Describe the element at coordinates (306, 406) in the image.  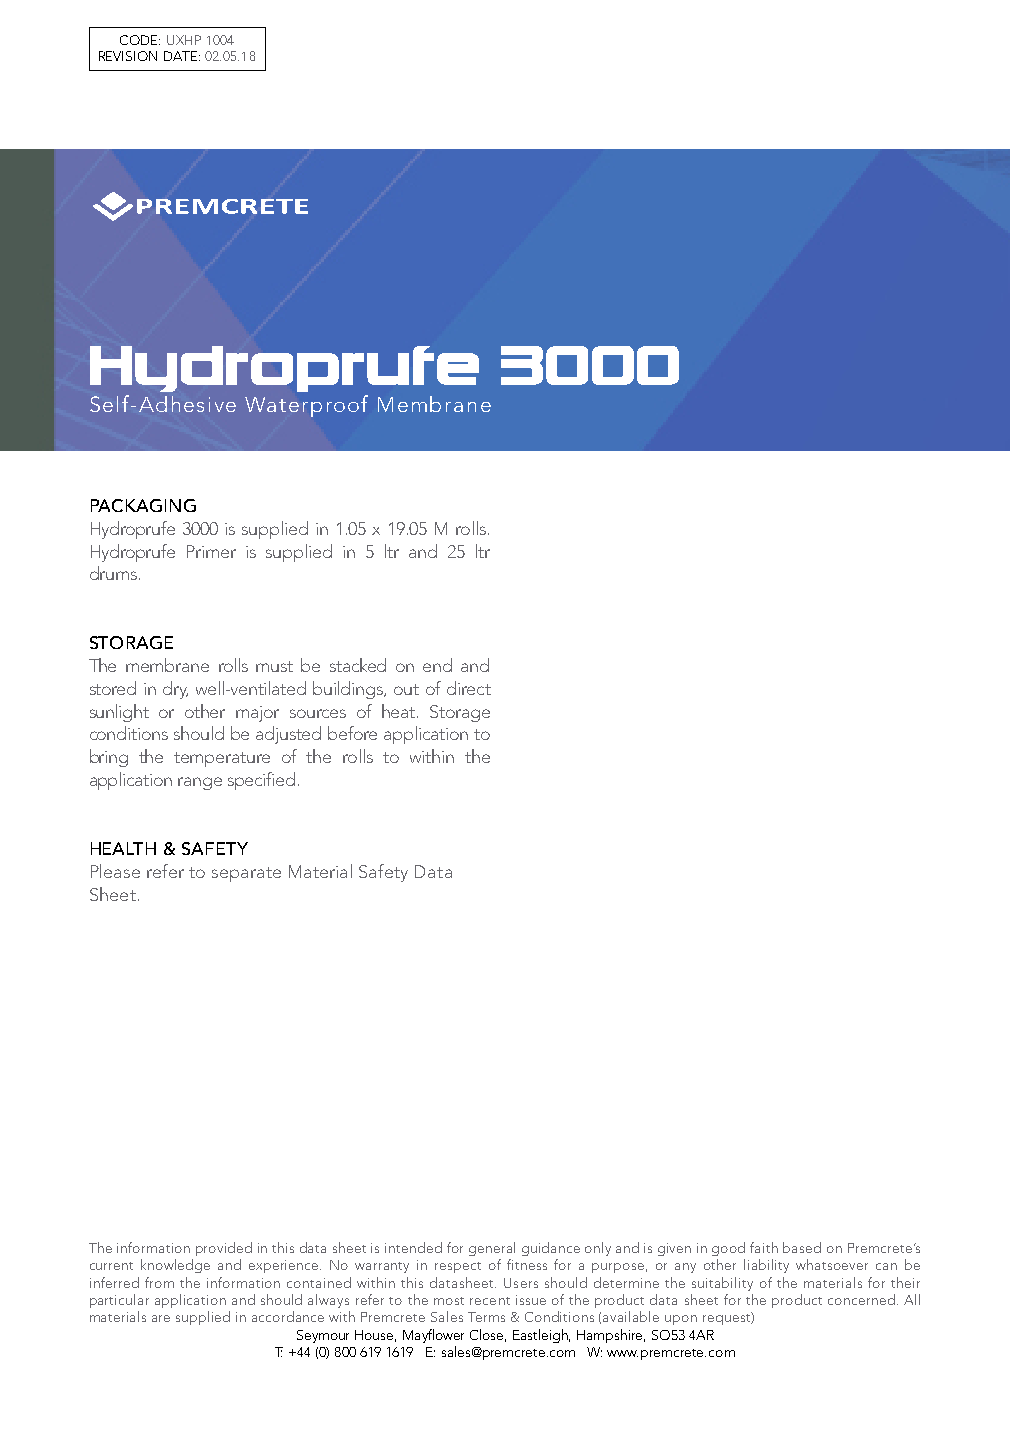
I see `Waterproof` at that location.
